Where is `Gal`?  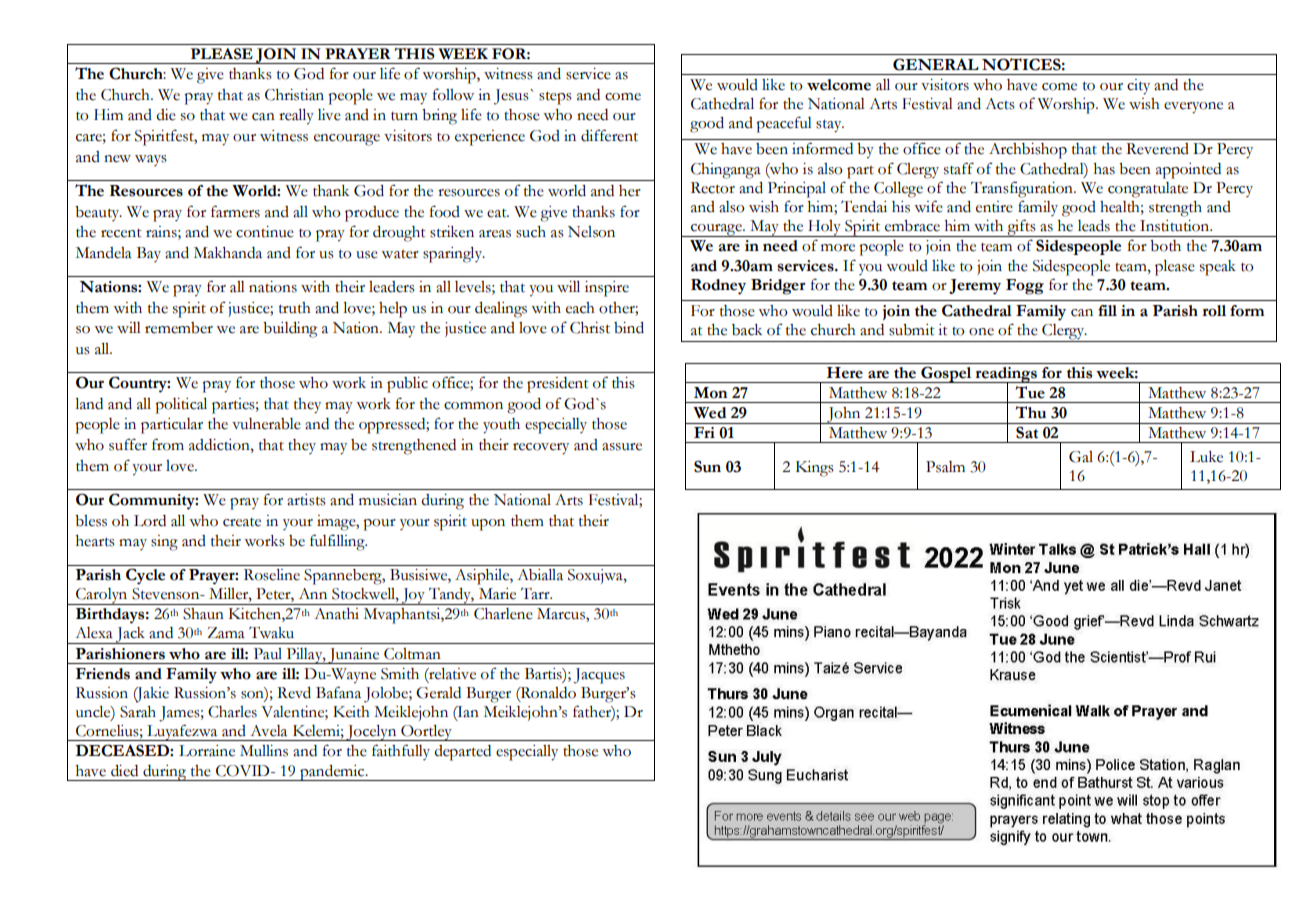
Gal is located at coordinates (1081, 457).
